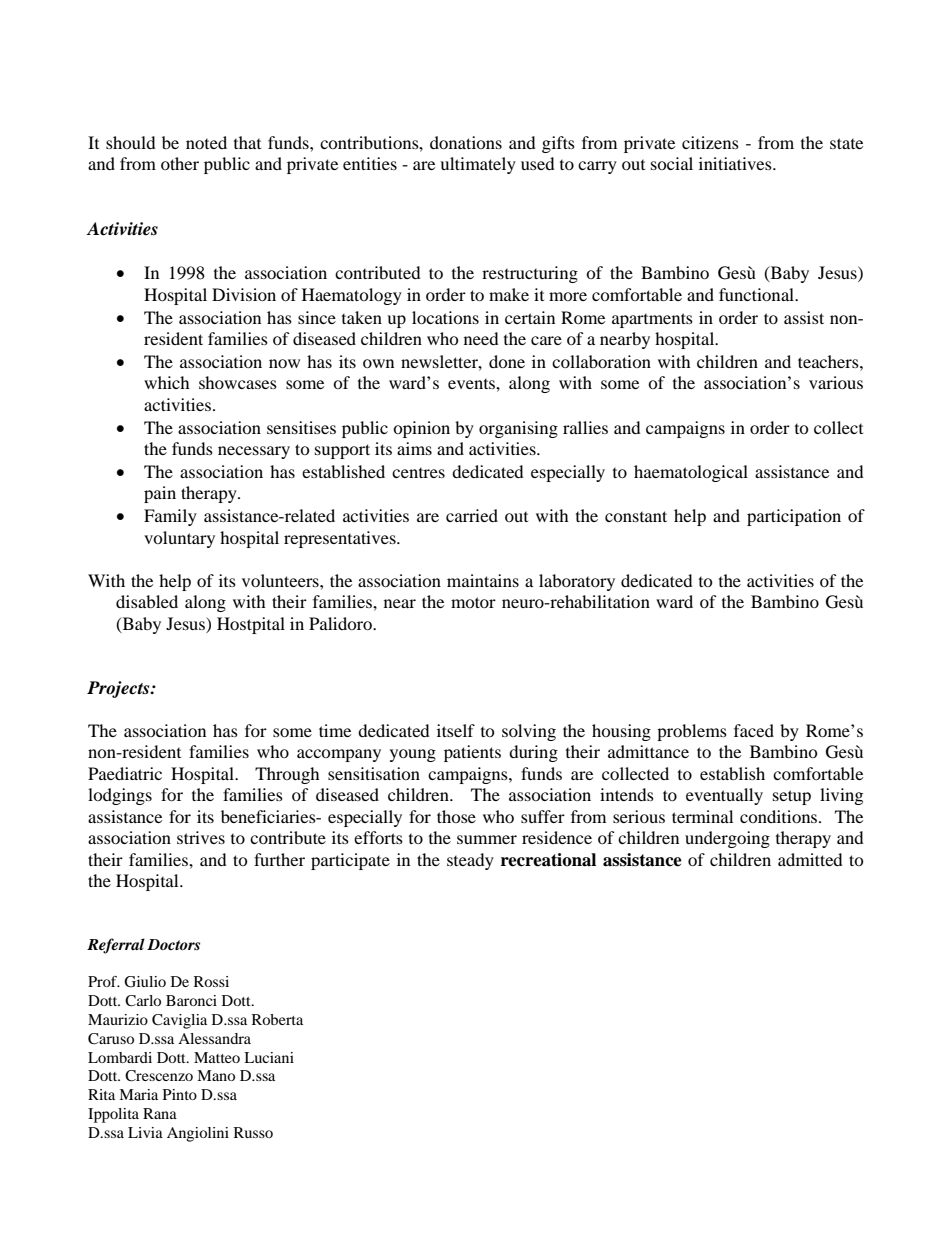 Image resolution: width=952 pixels, height=1233 pixels. What do you see at coordinates (473, 602) in the screenshot?
I see `motor` at bounding box center [473, 602].
